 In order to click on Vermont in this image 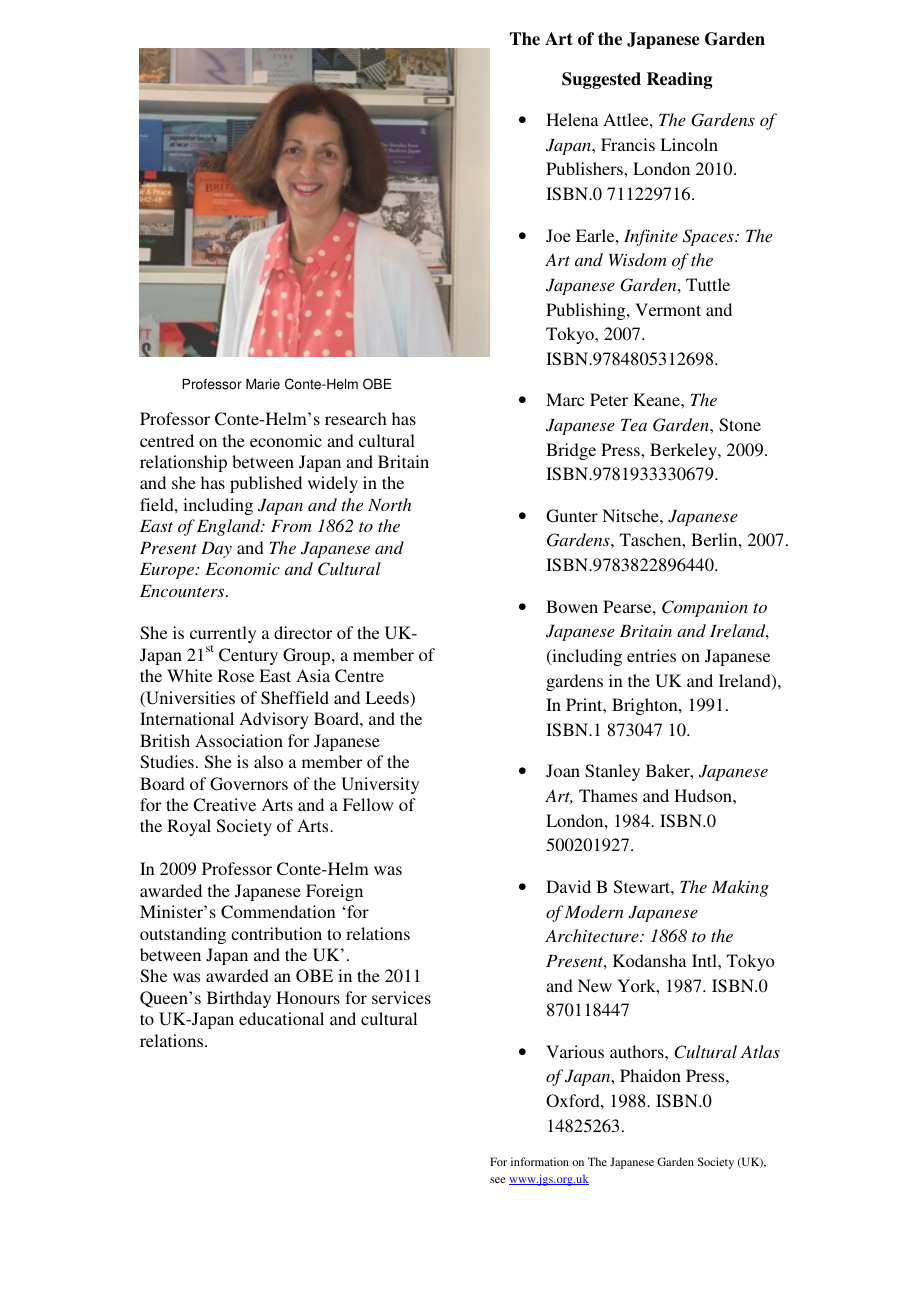, I will do `click(668, 309)`.
